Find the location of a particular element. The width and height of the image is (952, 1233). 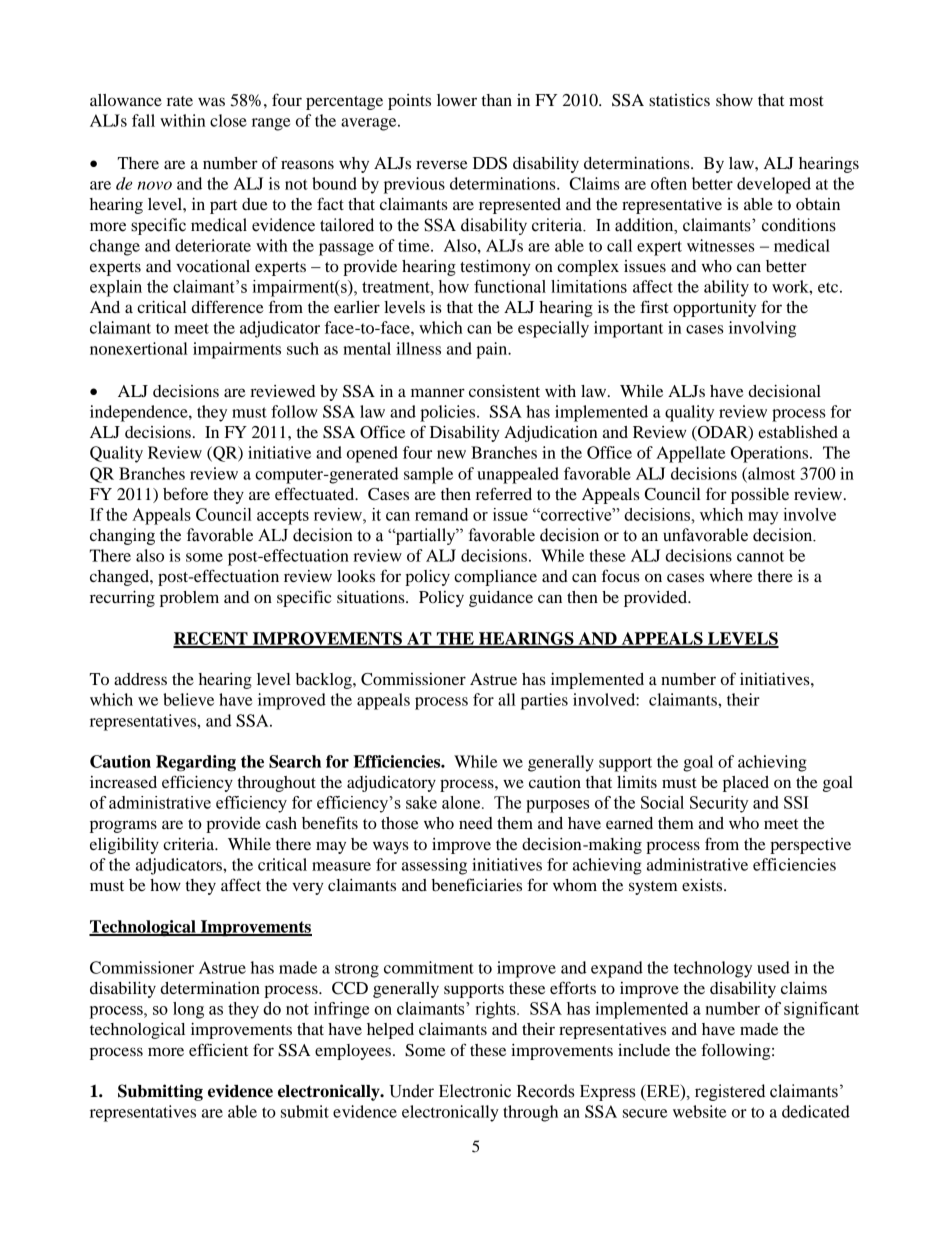

Under is located at coordinates (411, 1091).
